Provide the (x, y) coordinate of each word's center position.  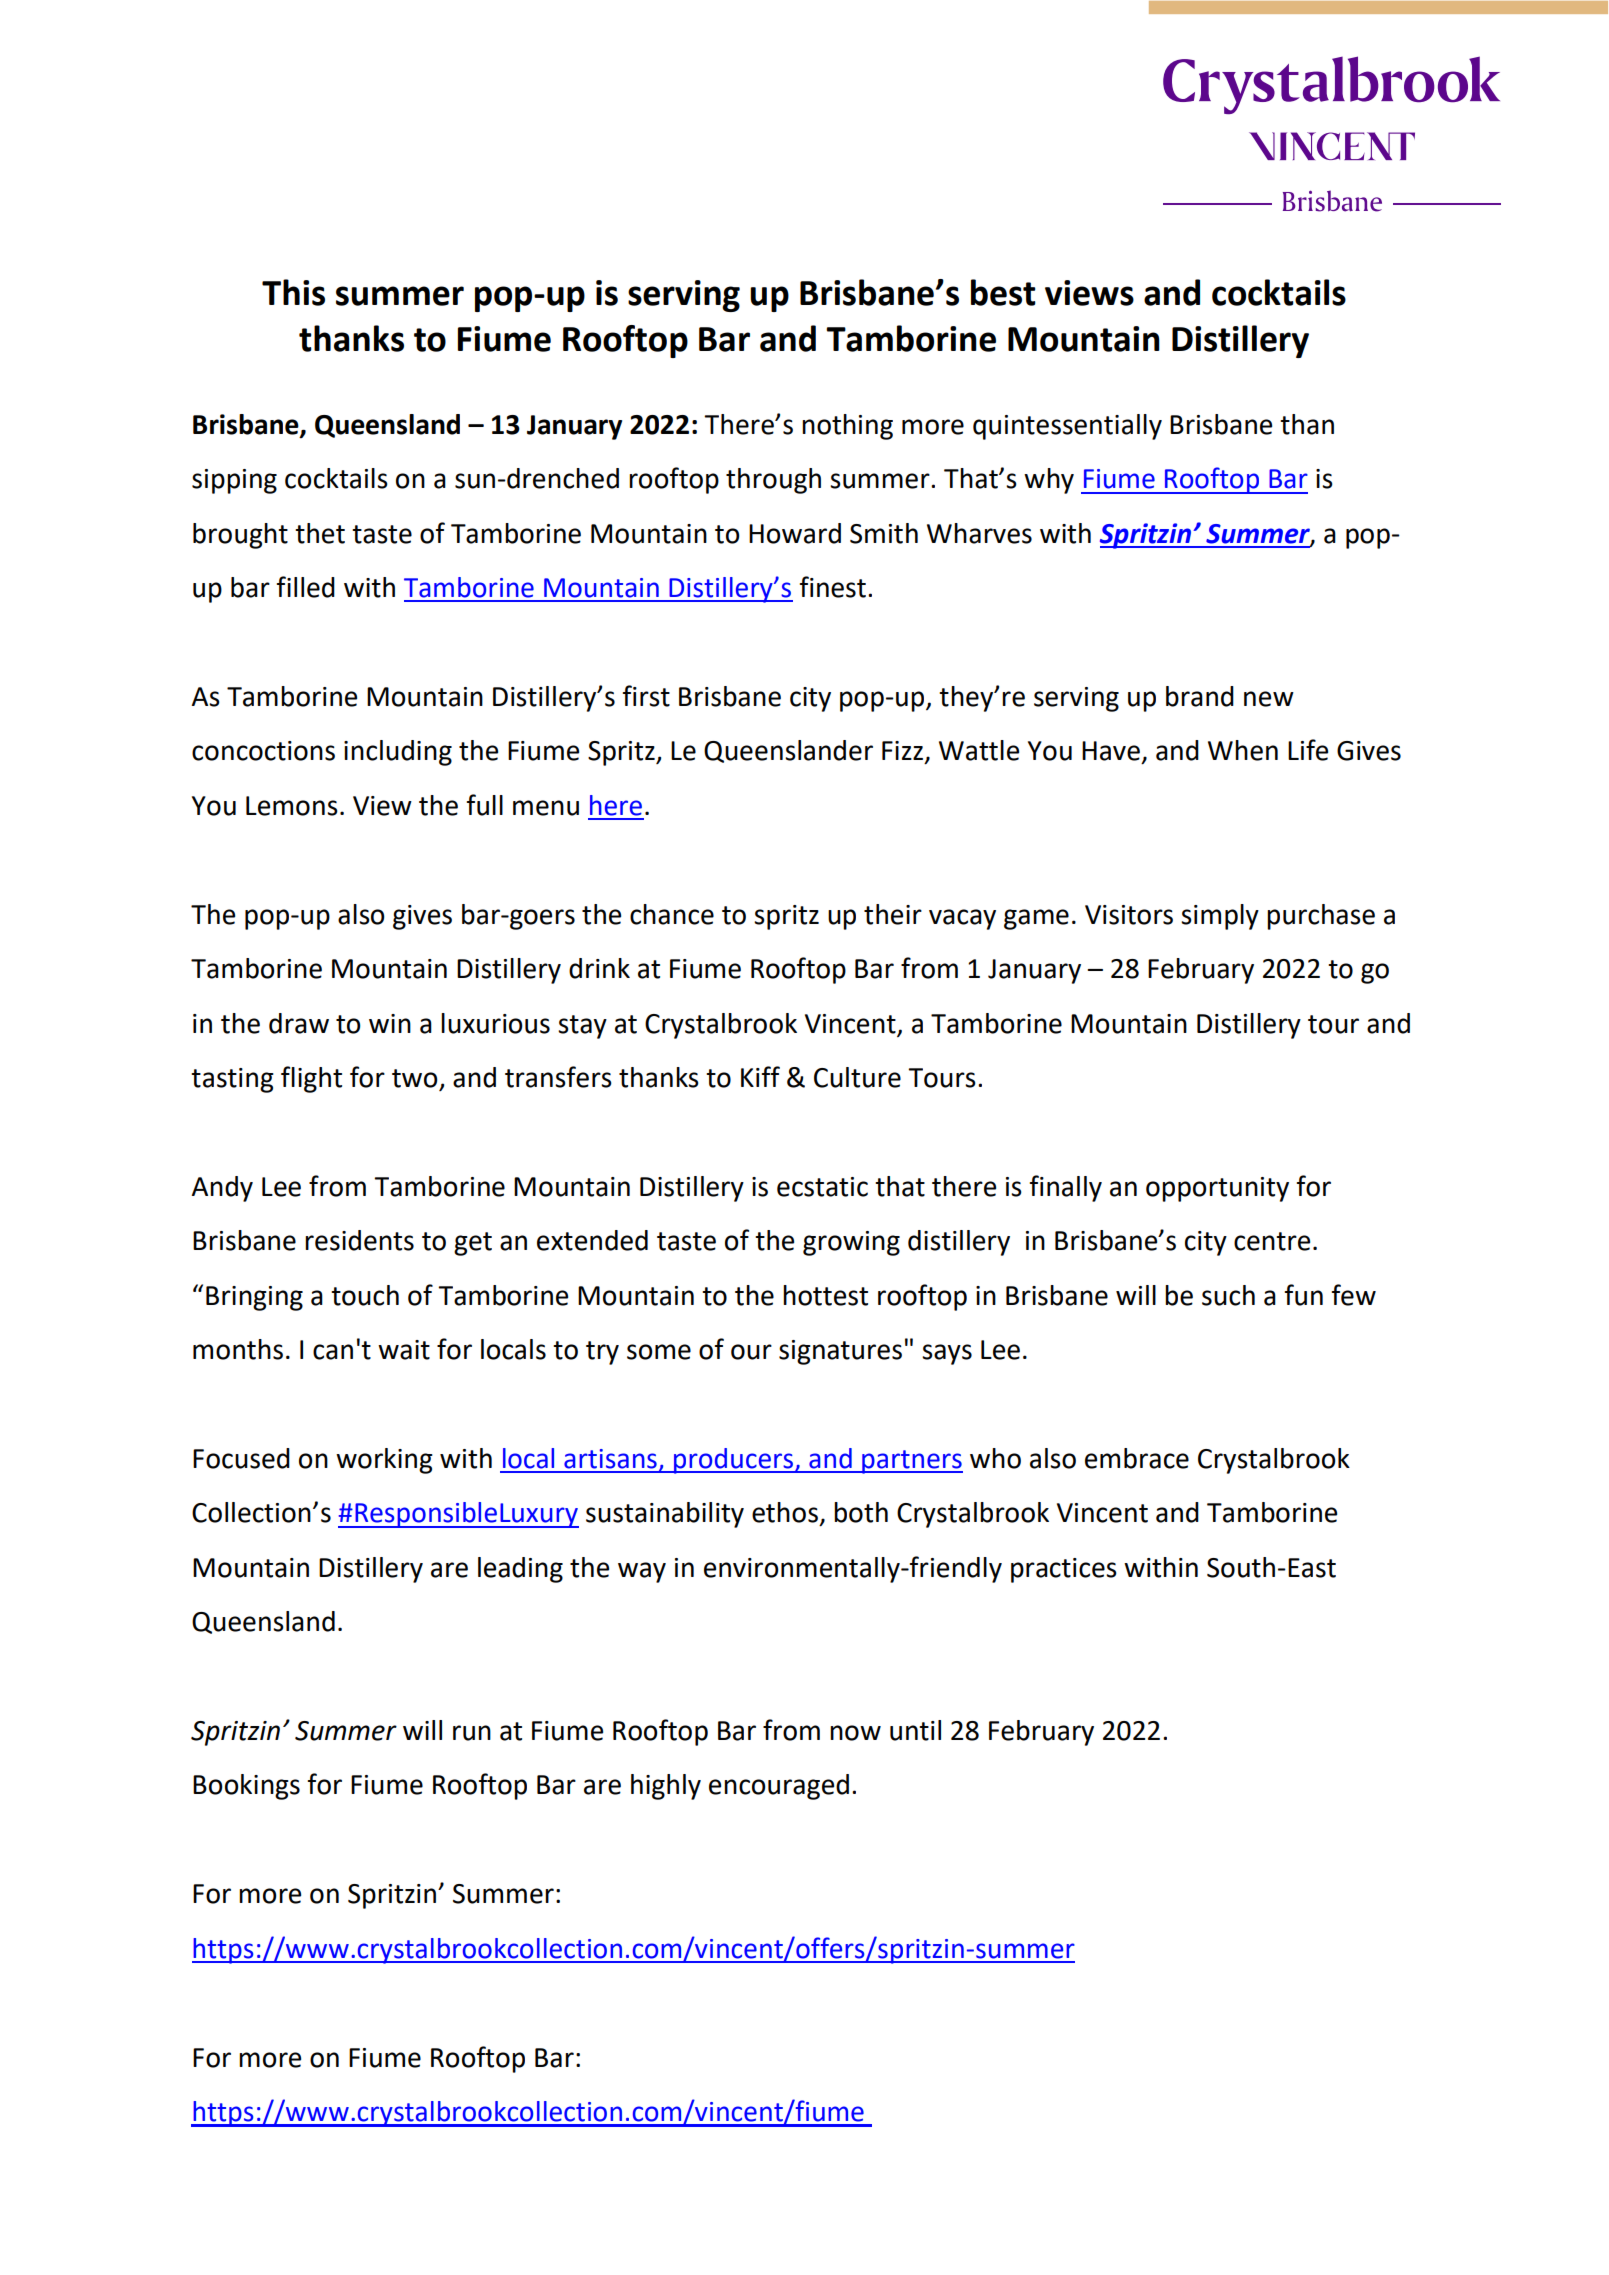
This (293, 292)
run (472, 1733)
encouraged (779, 1787)
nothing (847, 427)
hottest (825, 1295)
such (1228, 1295)
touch (365, 1295)
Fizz (902, 750)
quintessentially (1067, 427)
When (1243, 750)
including (398, 753)
